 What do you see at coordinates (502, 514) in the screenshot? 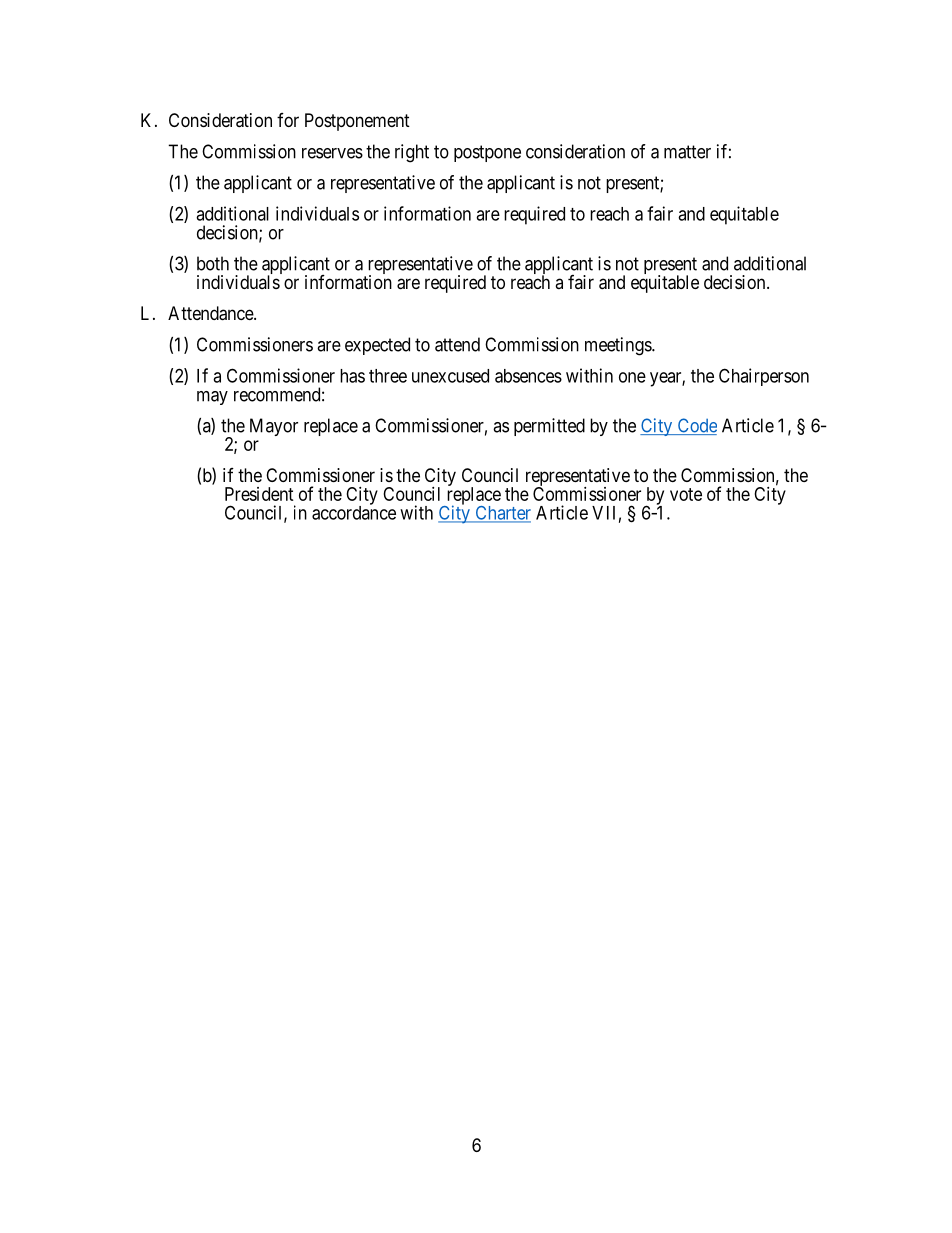
I see `Charter` at bounding box center [502, 514].
